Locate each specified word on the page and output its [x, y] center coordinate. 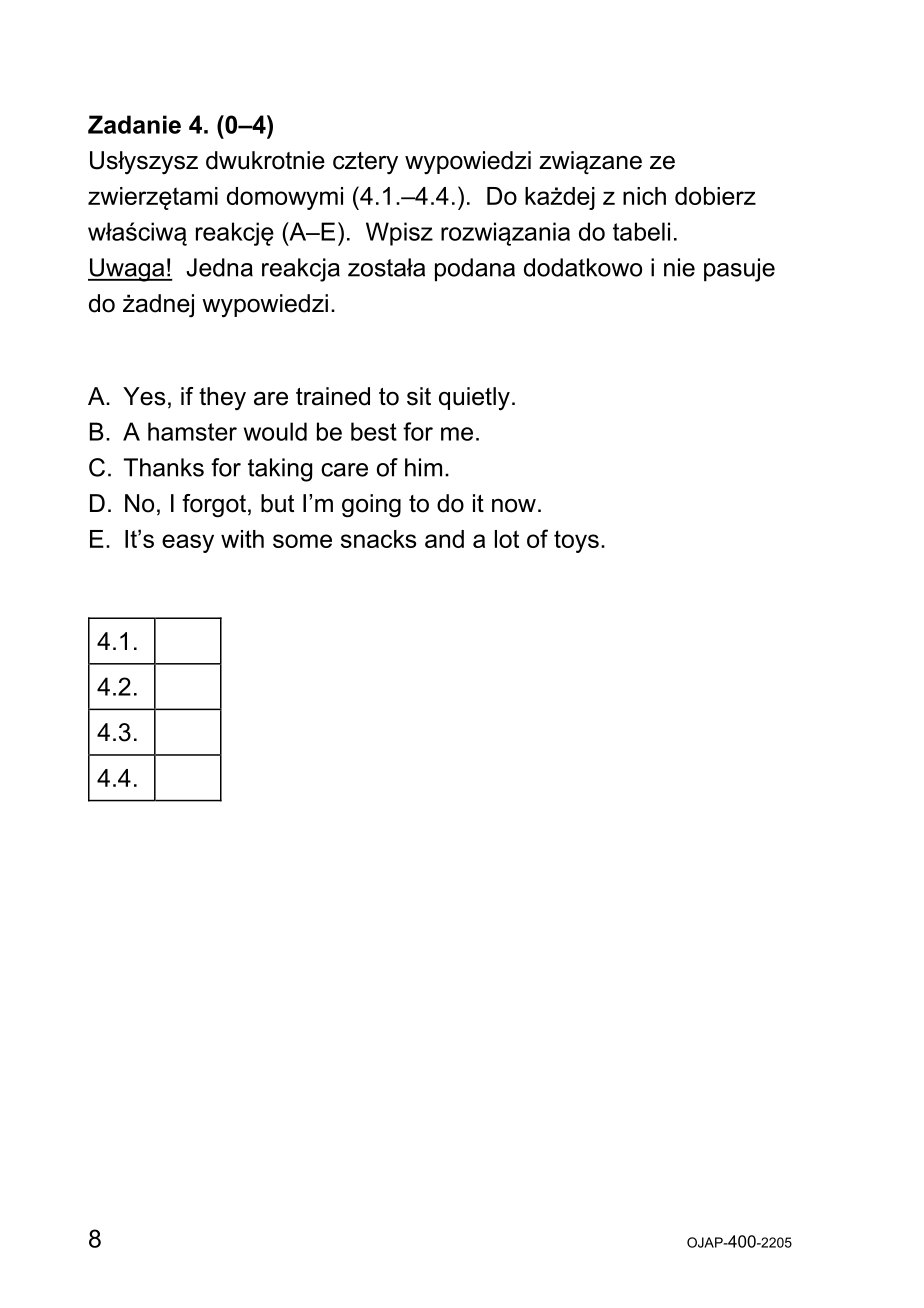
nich [644, 196]
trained [333, 396]
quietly [474, 399]
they [222, 399]
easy [188, 543]
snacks [378, 539]
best [374, 431]
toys [576, 541]
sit [419, 396]
